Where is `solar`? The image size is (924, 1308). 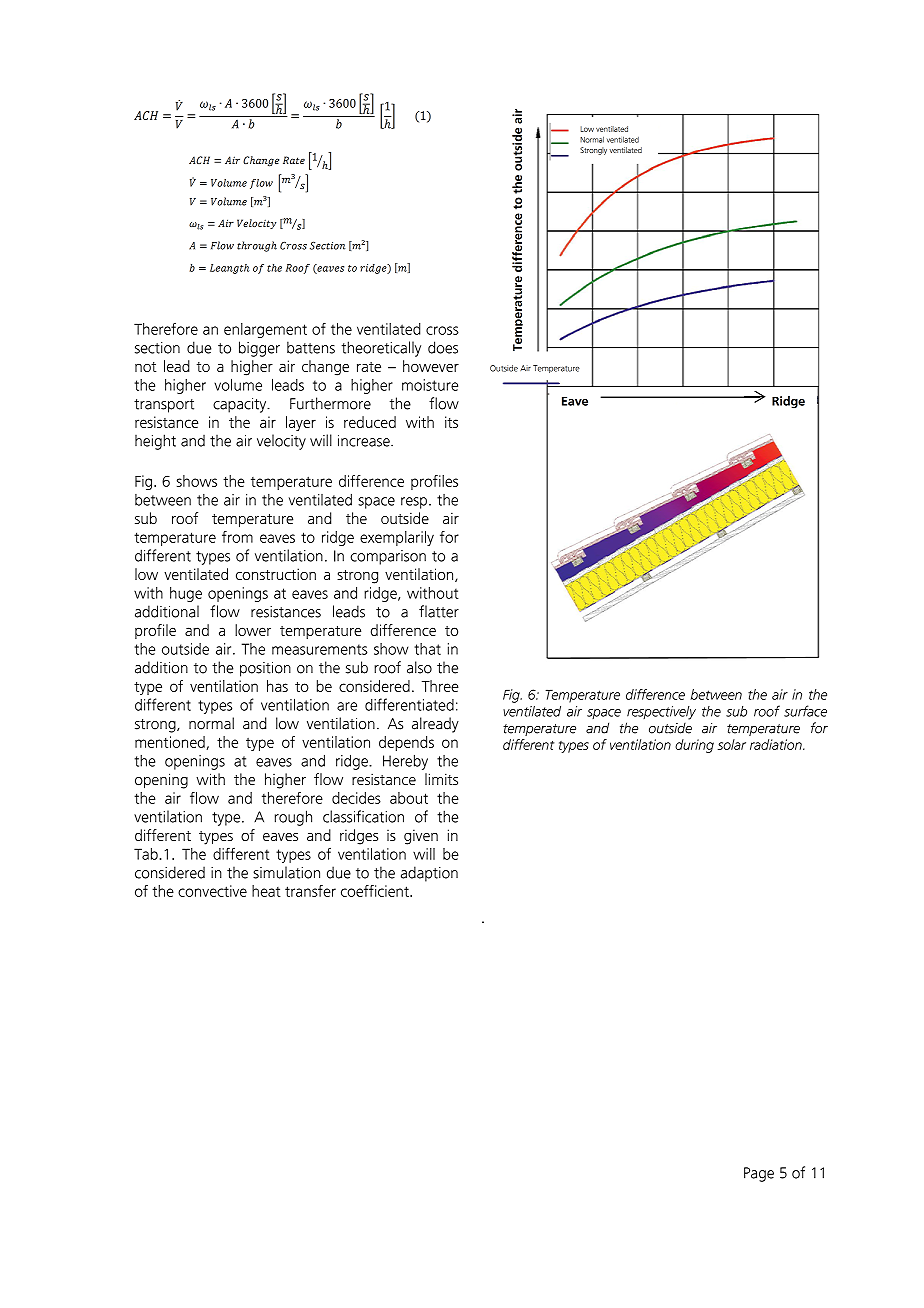
solar is located at coordinates (732, 744).
